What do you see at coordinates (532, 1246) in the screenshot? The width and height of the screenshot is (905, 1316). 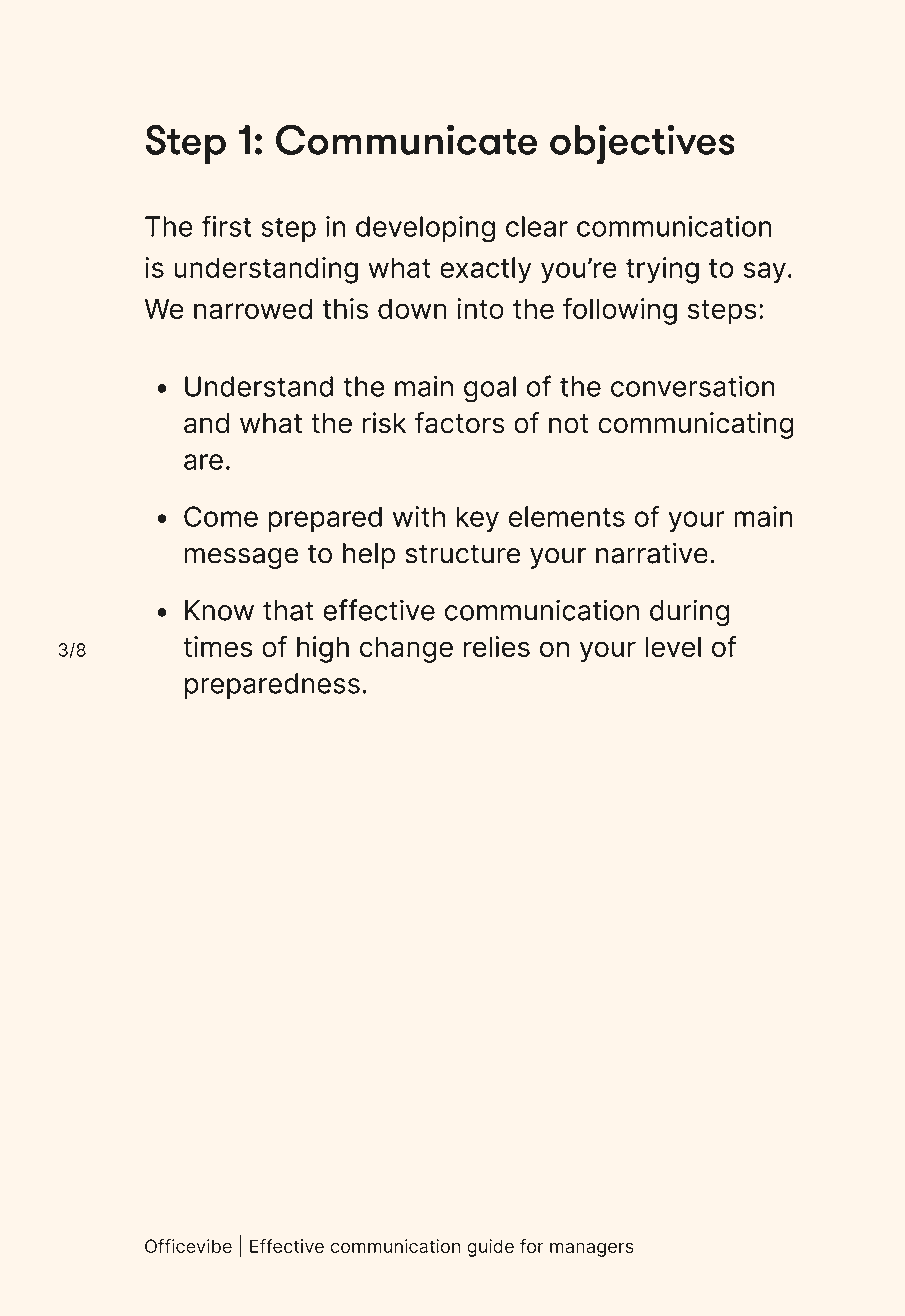 I see `for` at bounding box center [532, 1246].
